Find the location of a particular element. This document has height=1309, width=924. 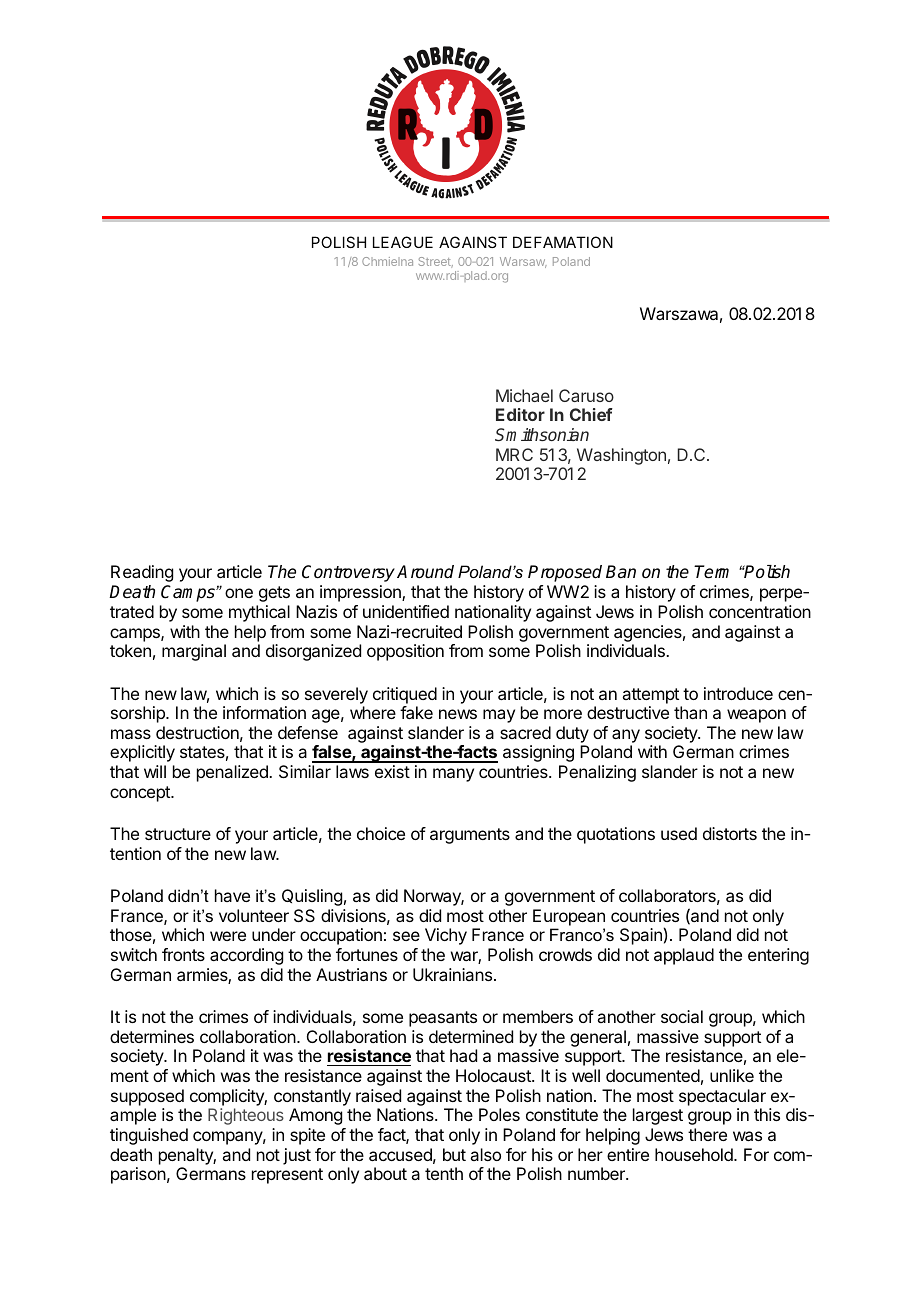

Warsaw is located at coordinates (523, 262).
